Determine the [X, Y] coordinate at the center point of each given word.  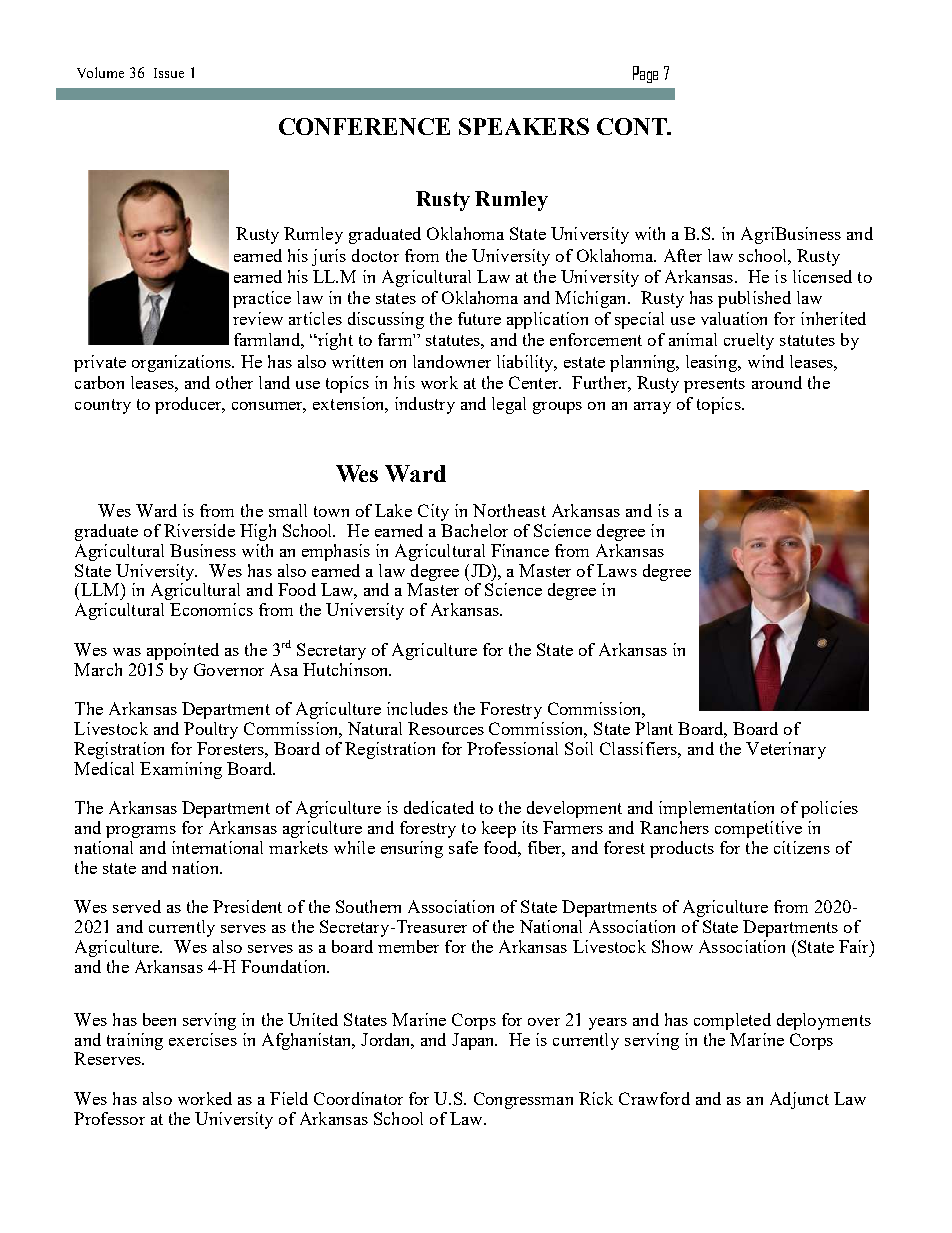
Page [645, 74]
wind [766, 361]
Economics [211, 609]
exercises [203, 1039]
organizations [182, 363]
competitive [758, 829]
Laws [617, 570]
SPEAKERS [524, 126]
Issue [169, 73]
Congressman [523, 1100]
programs [141, 832]
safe [463, 847]
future [479, 318]
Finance [520, 550]
